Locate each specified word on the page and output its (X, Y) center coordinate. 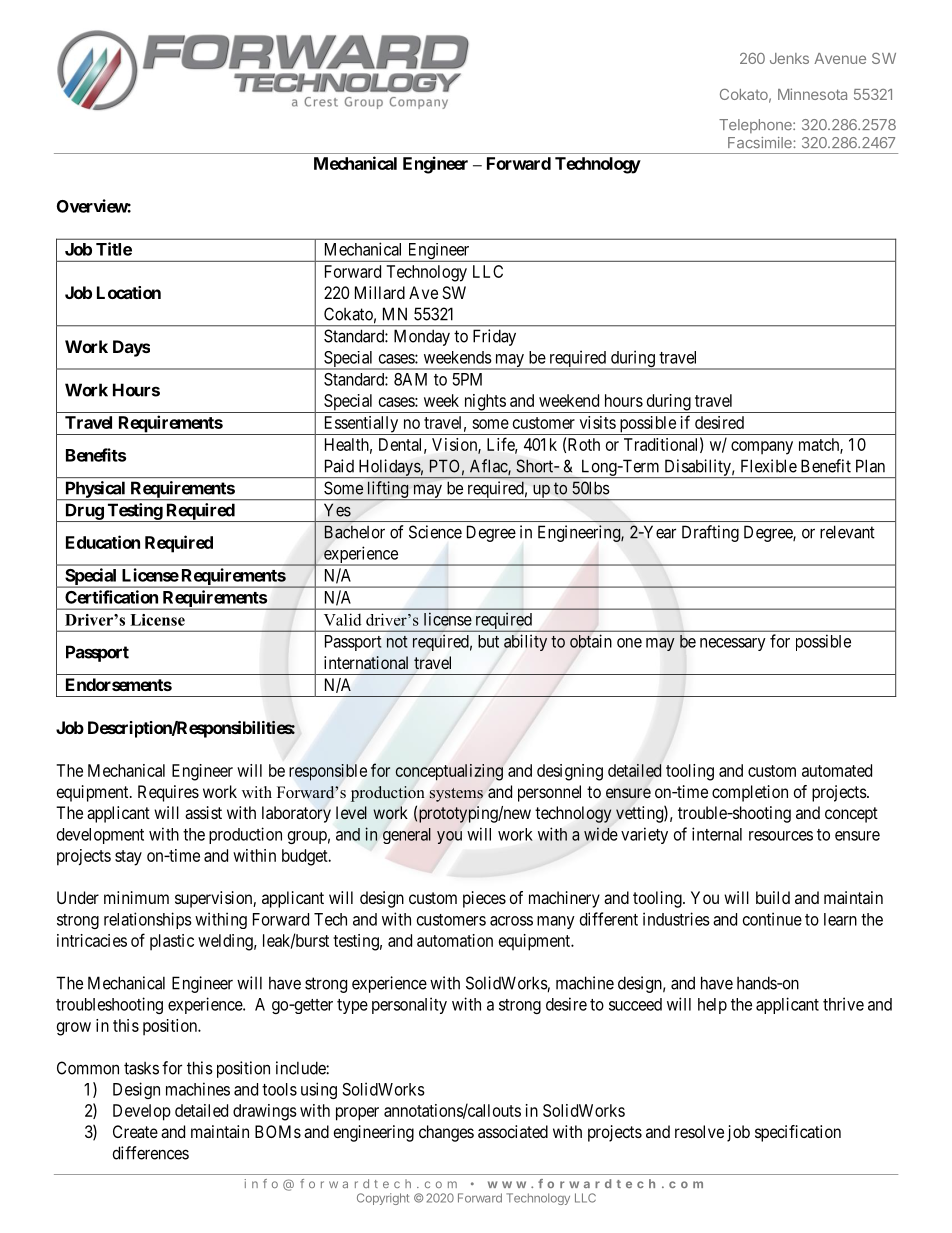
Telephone (756, 126)
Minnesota (812, 94)
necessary (733, 644)
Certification (111, 597)
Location (129, 292)
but (488, 641)
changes (446, 1133)
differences (151, 1153)
